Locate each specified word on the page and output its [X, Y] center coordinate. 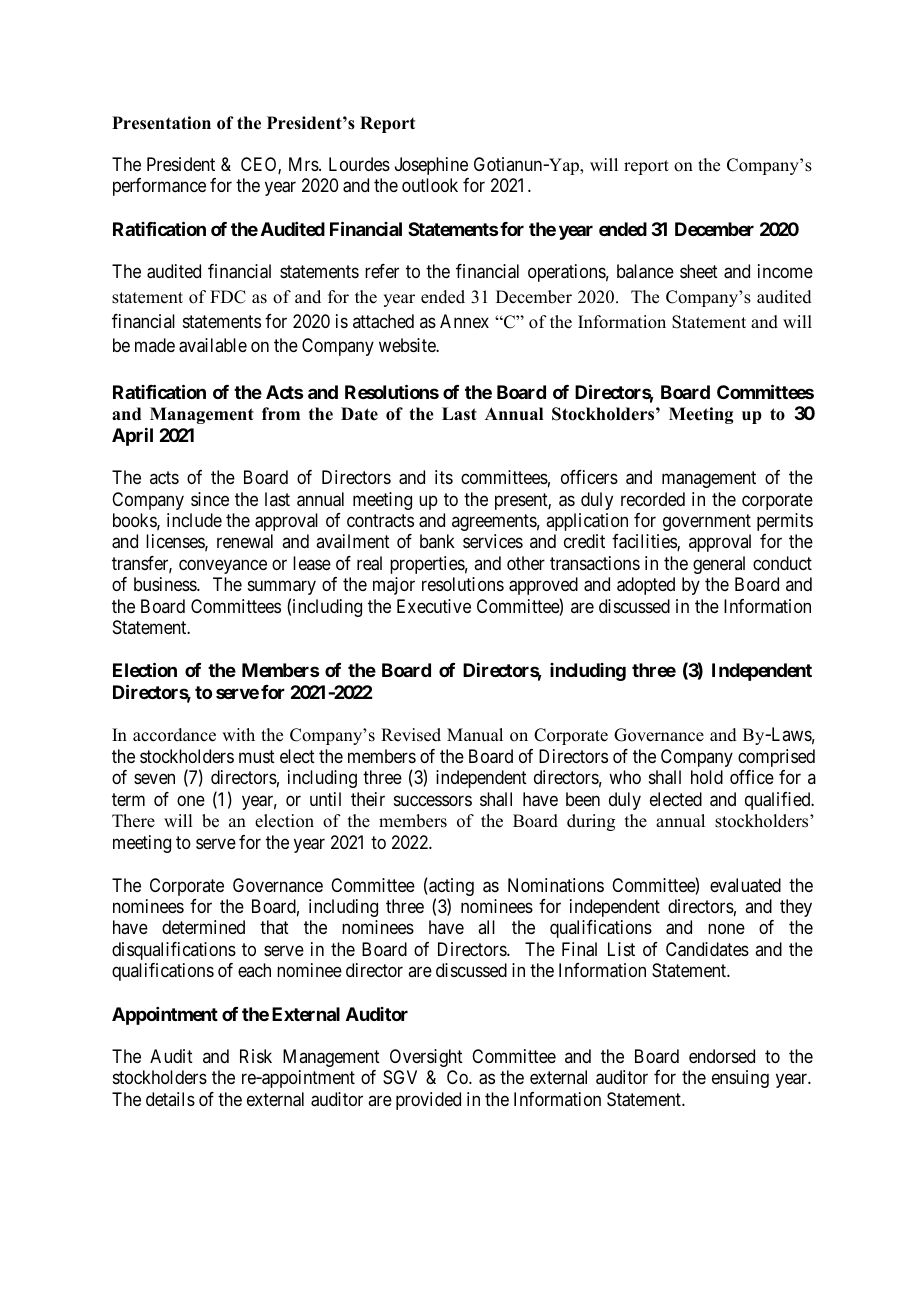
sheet [699, 271]
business [166, 584]
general [719, 565]
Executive [434, 606]
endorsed [722, 1056]
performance [159, 187]
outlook [430, 185]
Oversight [426, 1058]
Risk [256, 1056]
